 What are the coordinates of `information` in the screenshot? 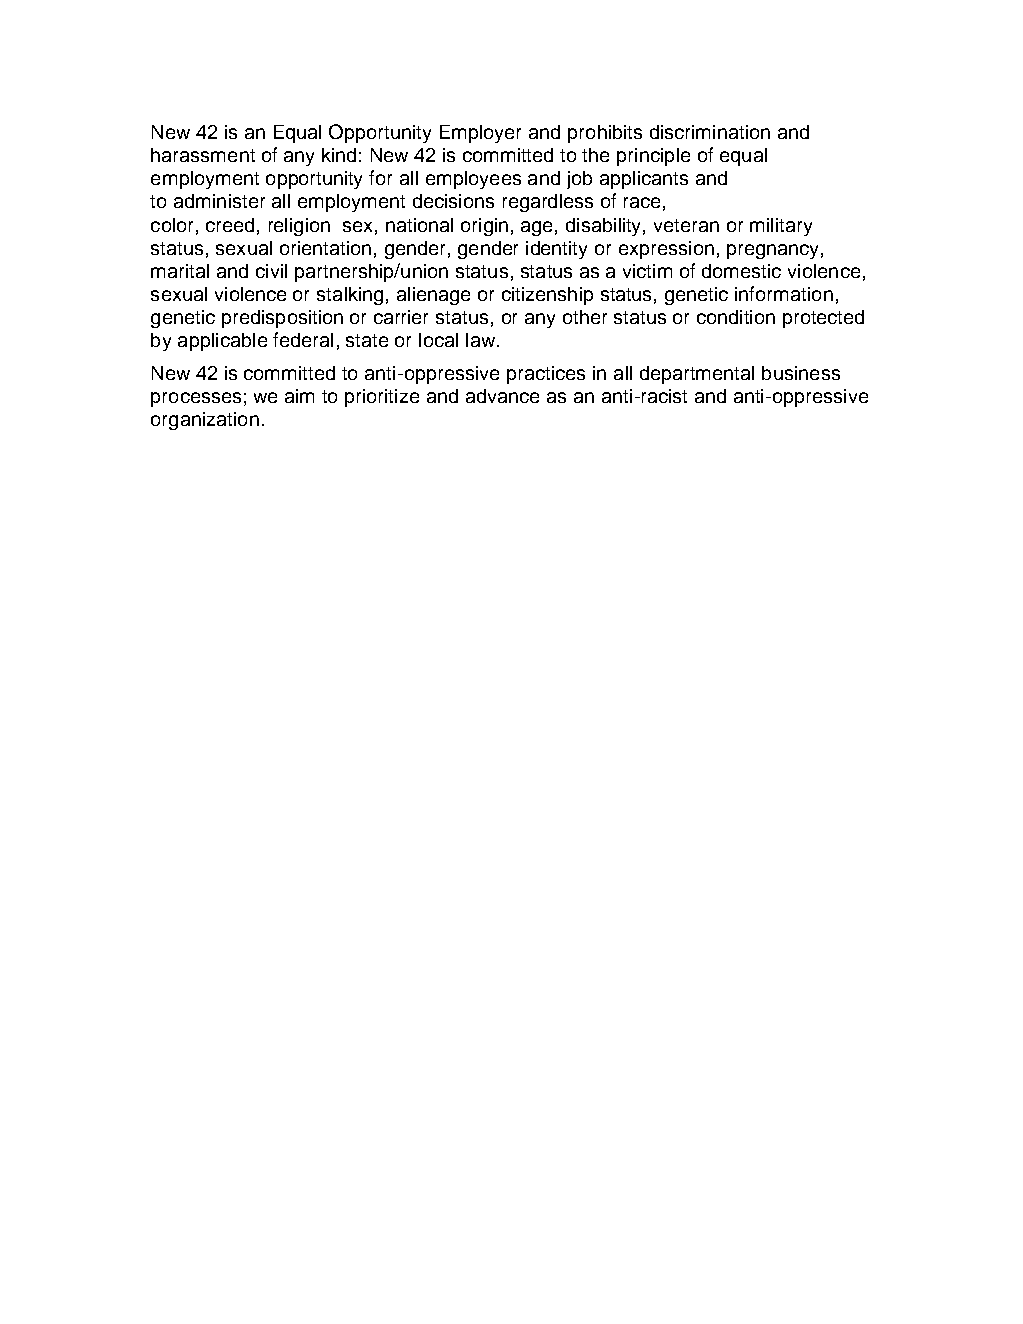 It's located at (784, 293).
